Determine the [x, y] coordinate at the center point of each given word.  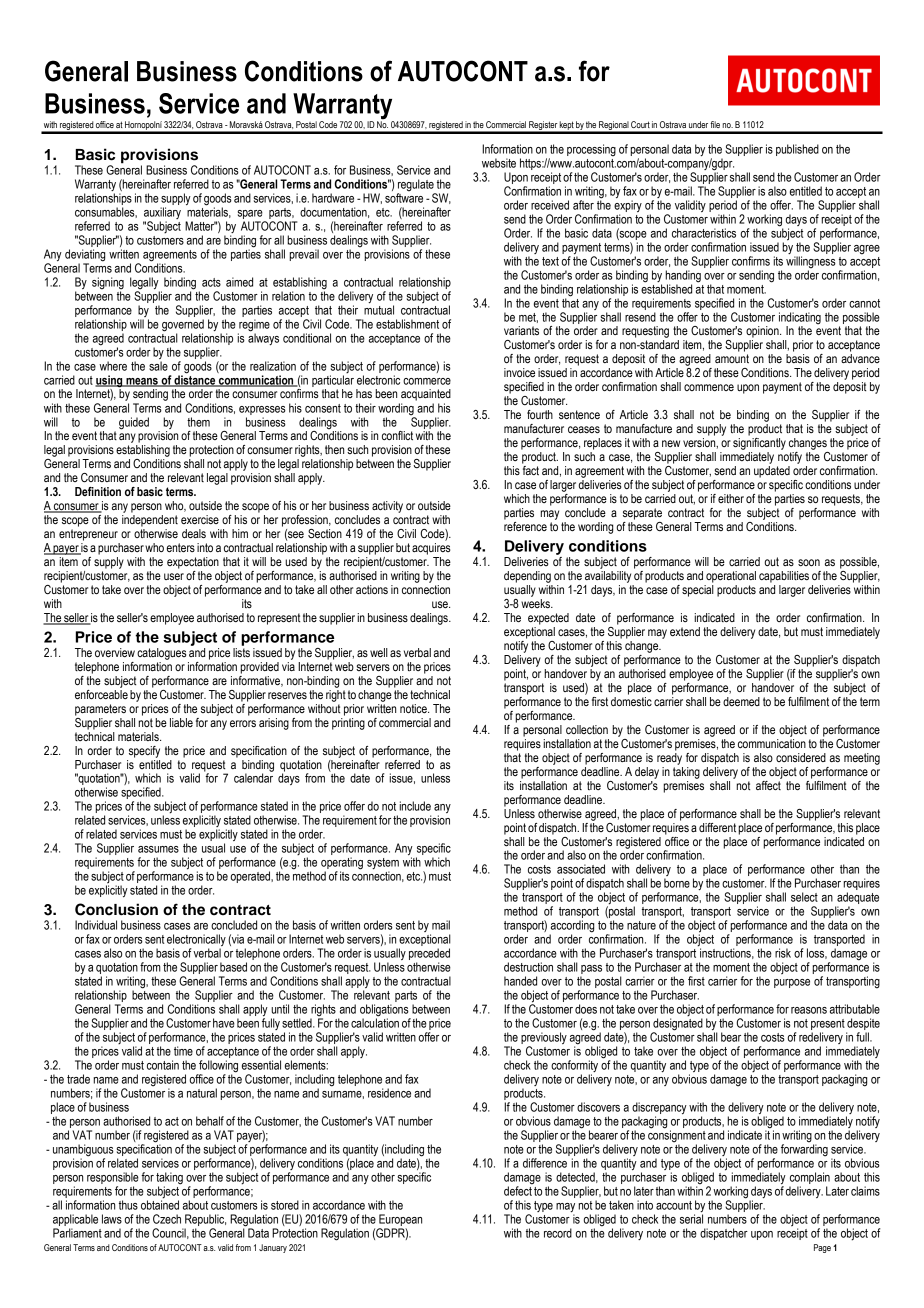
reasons [809, 1010]
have [224, 1023]
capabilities [784, 577]
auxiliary [162, 214]
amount [732, 358]
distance [195, 380]
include [415, 806]
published [797, 150]
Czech [167, 1219]
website [499, 163]
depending [527, 577]
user [174, 576]
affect [769, 784]
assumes [158, 849]
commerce [427, 381]
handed [520, 981]
